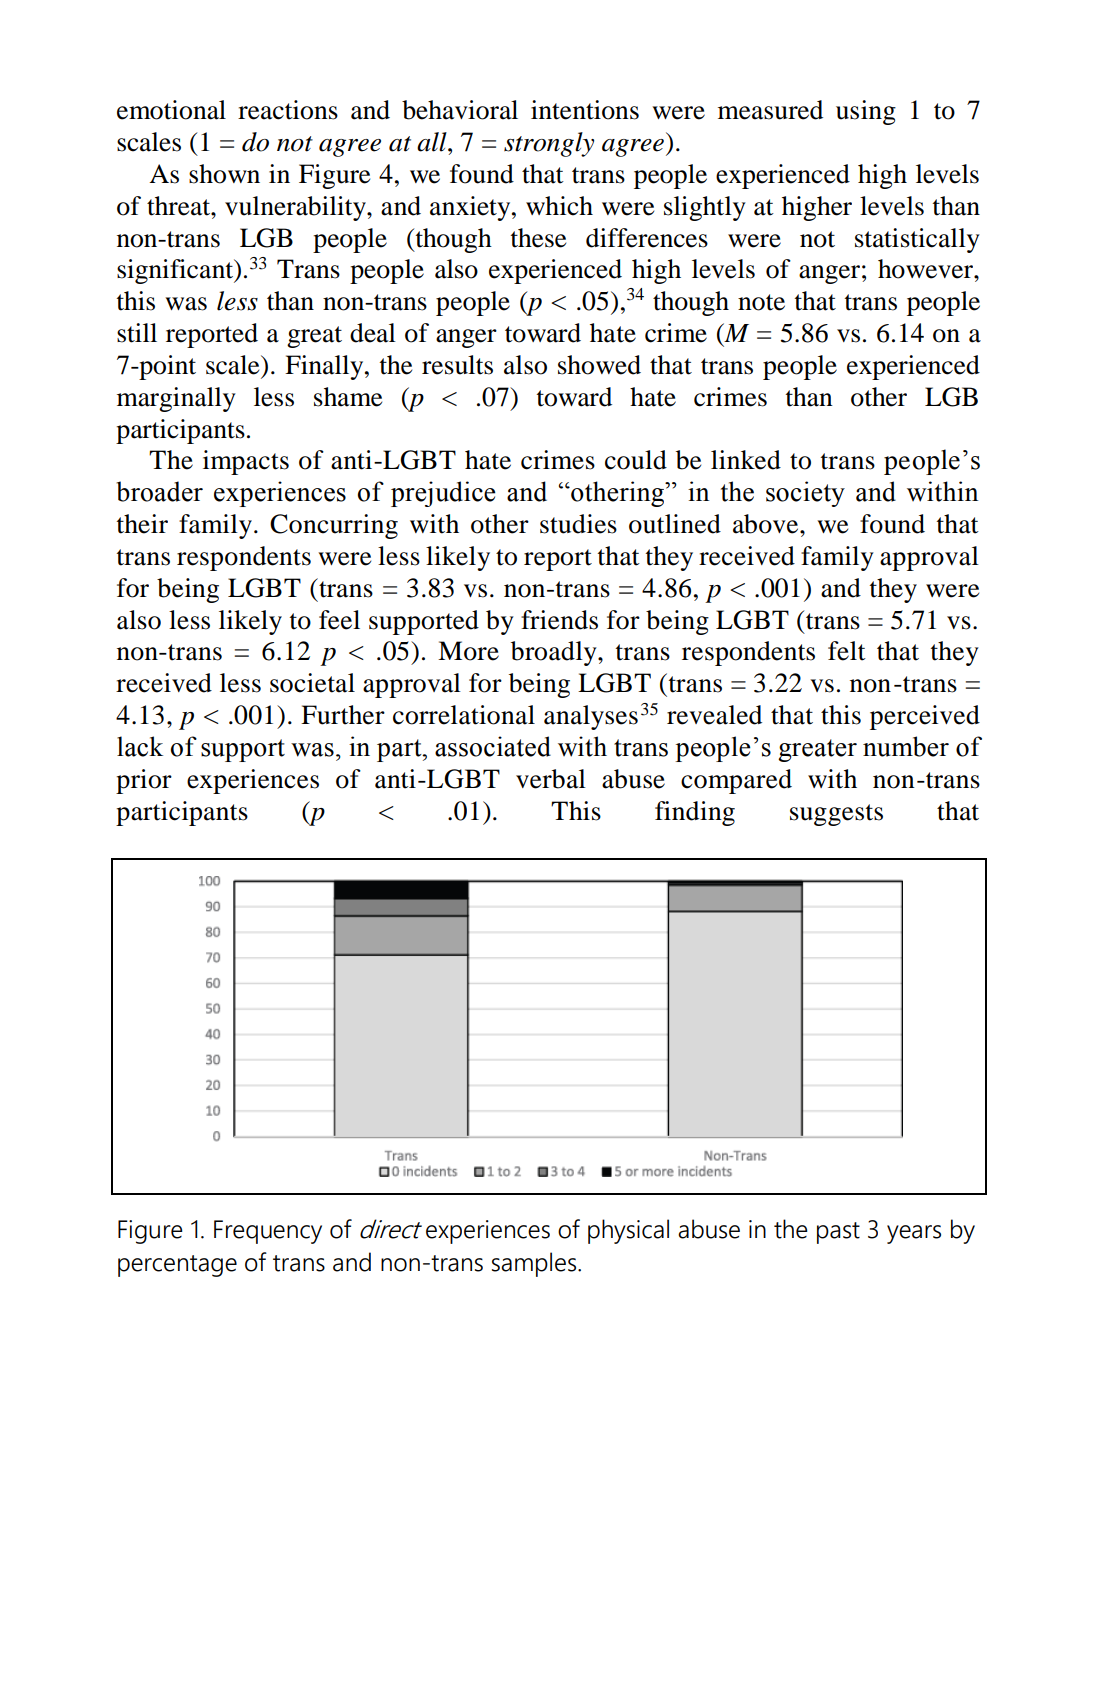  I want to click on using, so click(866, 112).
